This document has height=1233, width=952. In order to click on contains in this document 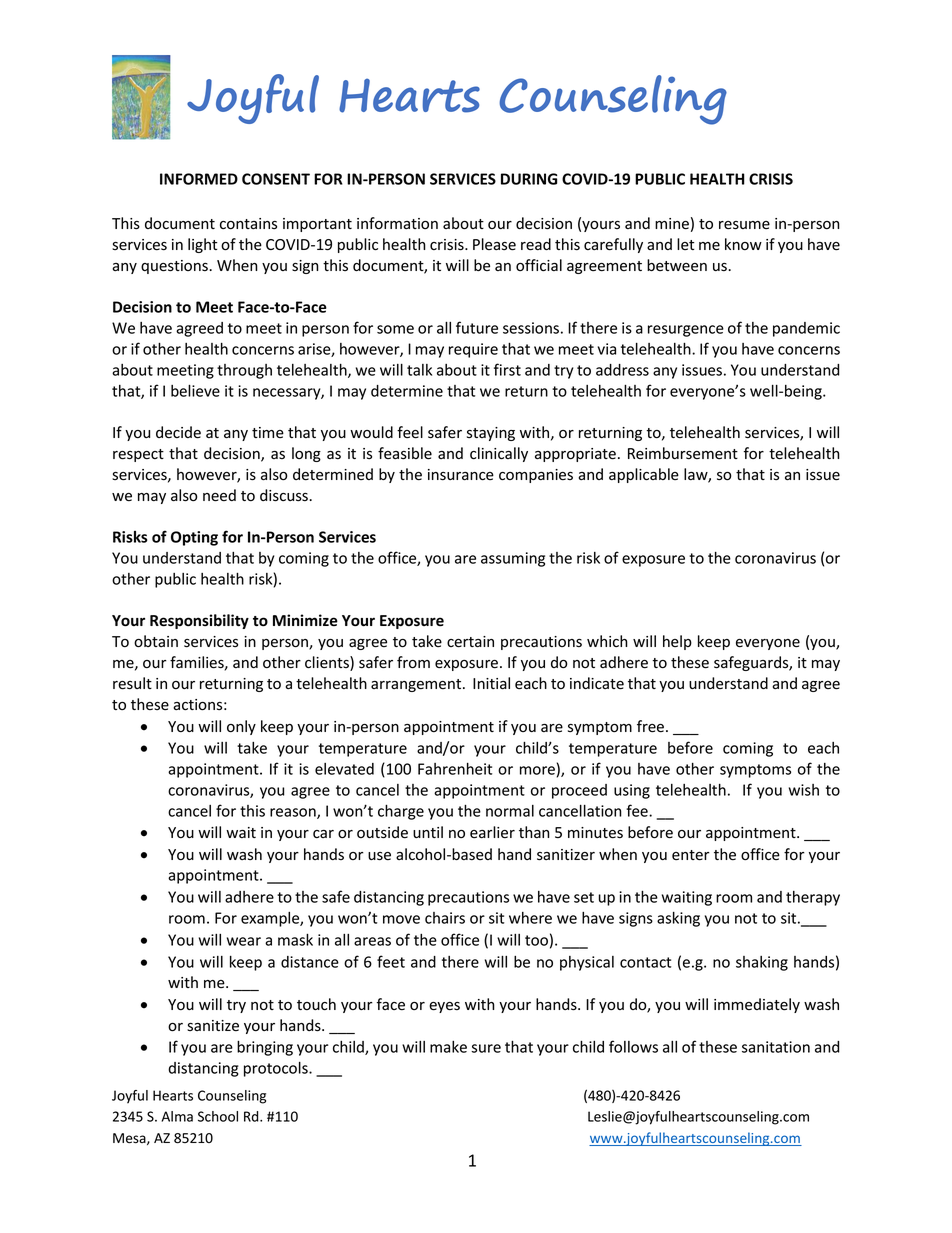, I will do `click(248, 224)`.
